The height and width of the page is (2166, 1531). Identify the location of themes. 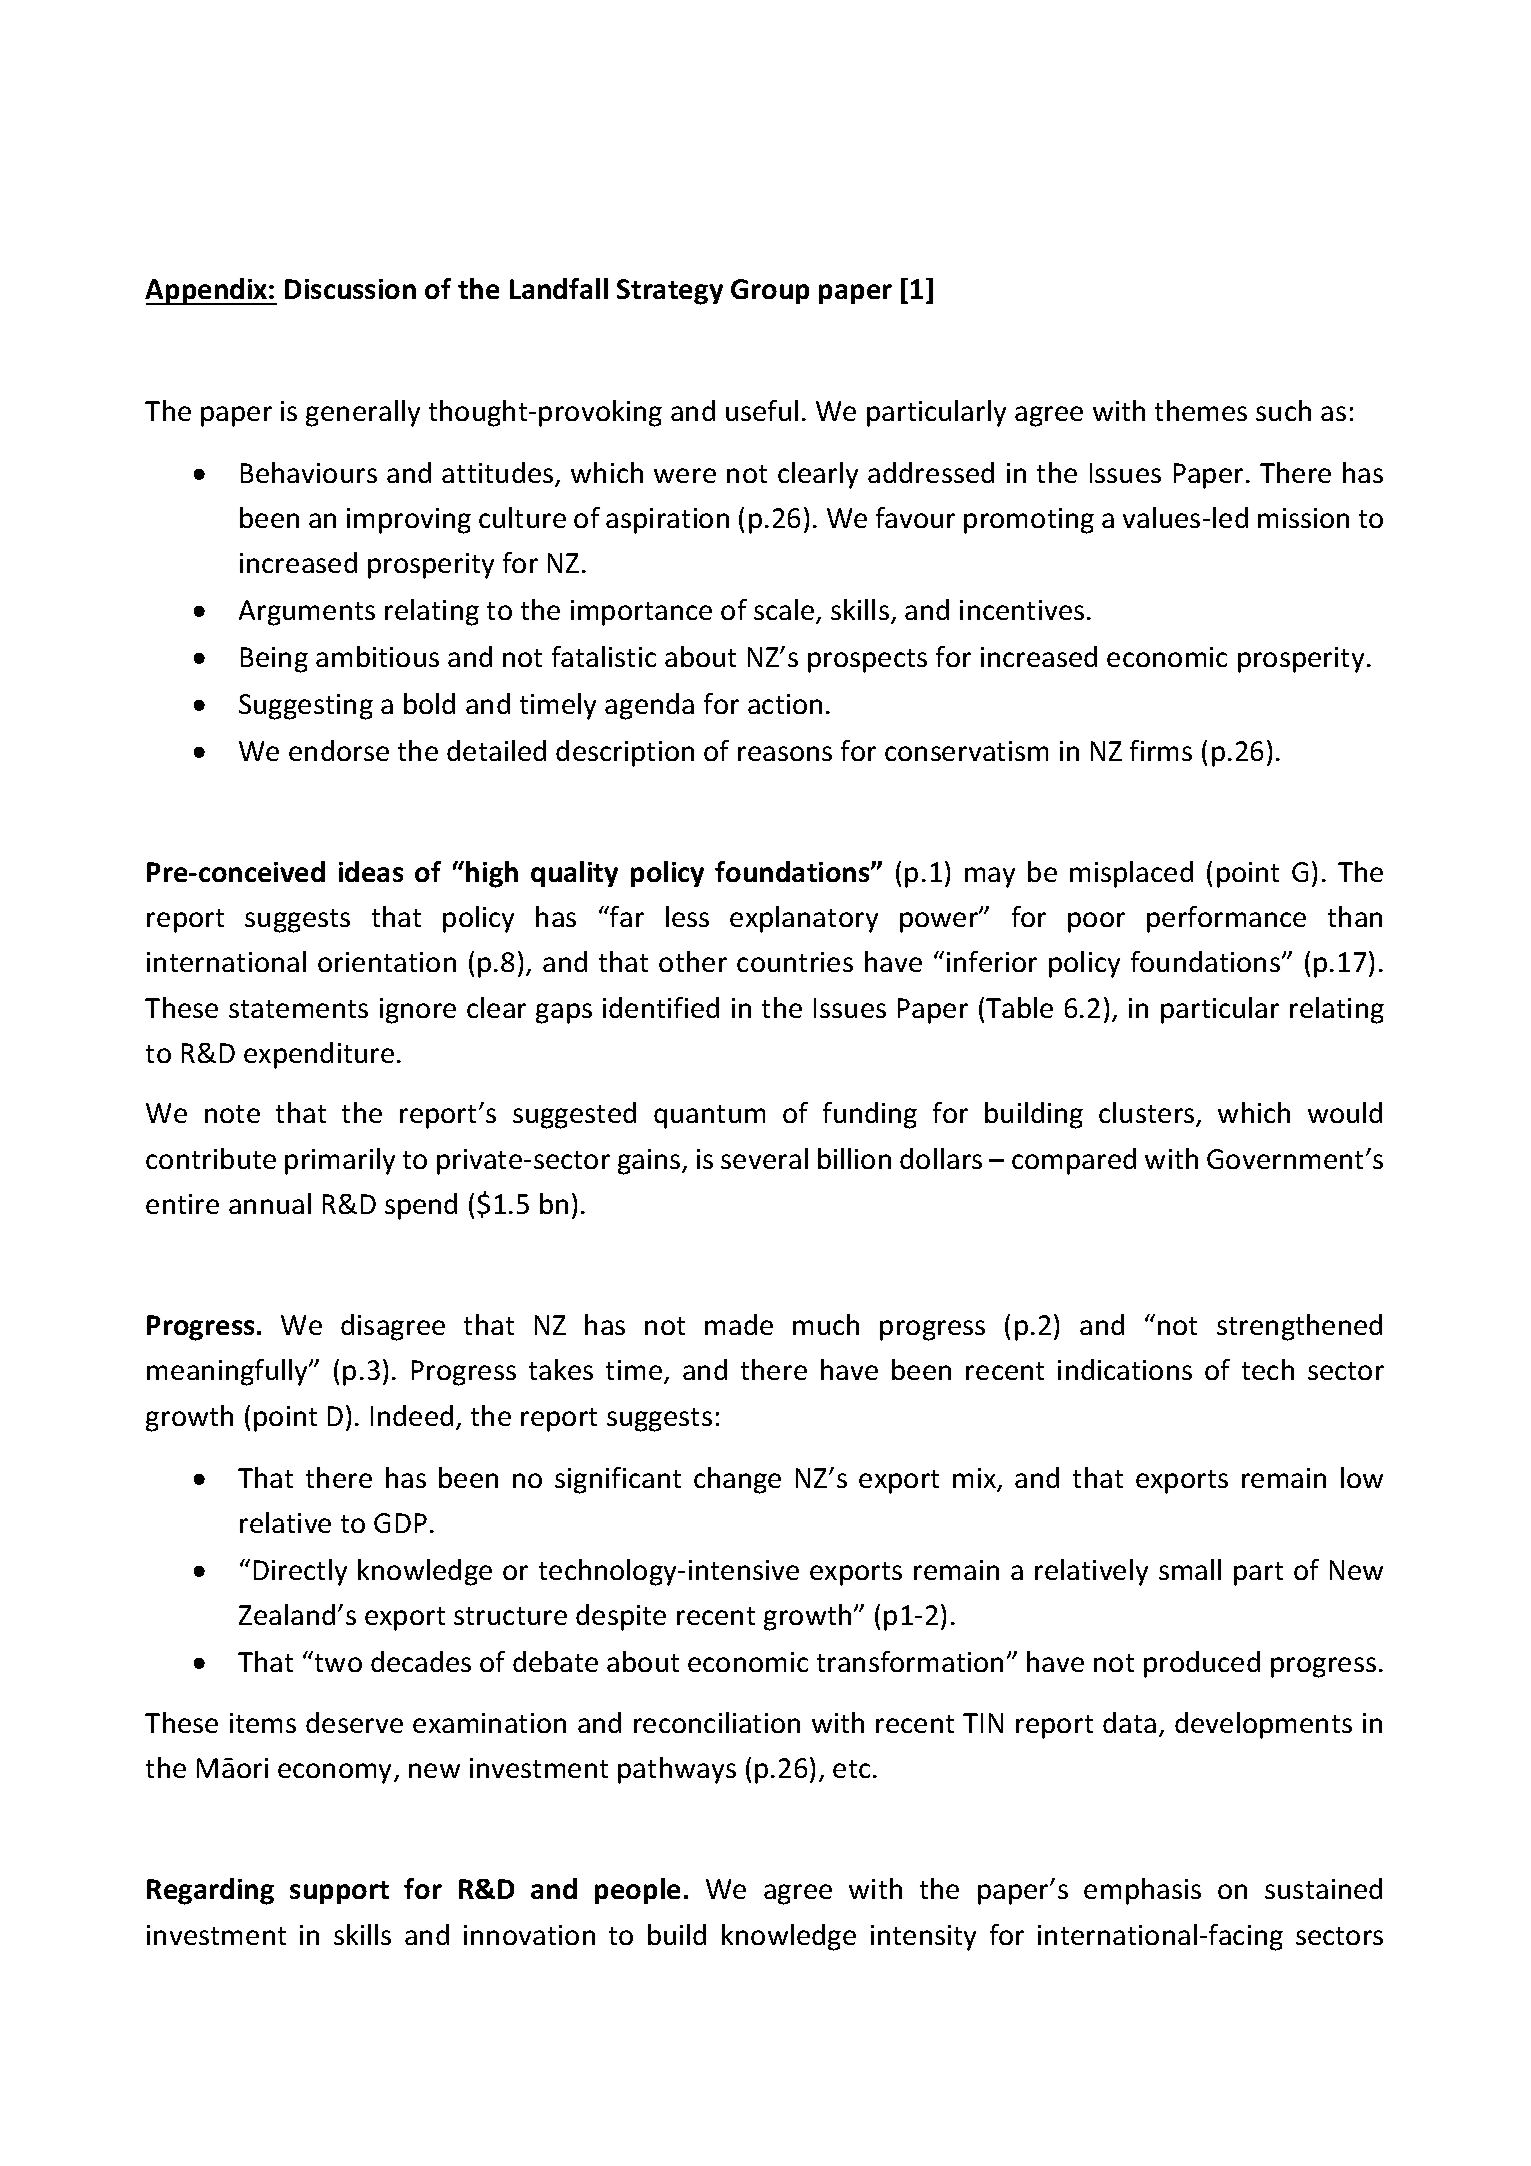
(1201, 410).
